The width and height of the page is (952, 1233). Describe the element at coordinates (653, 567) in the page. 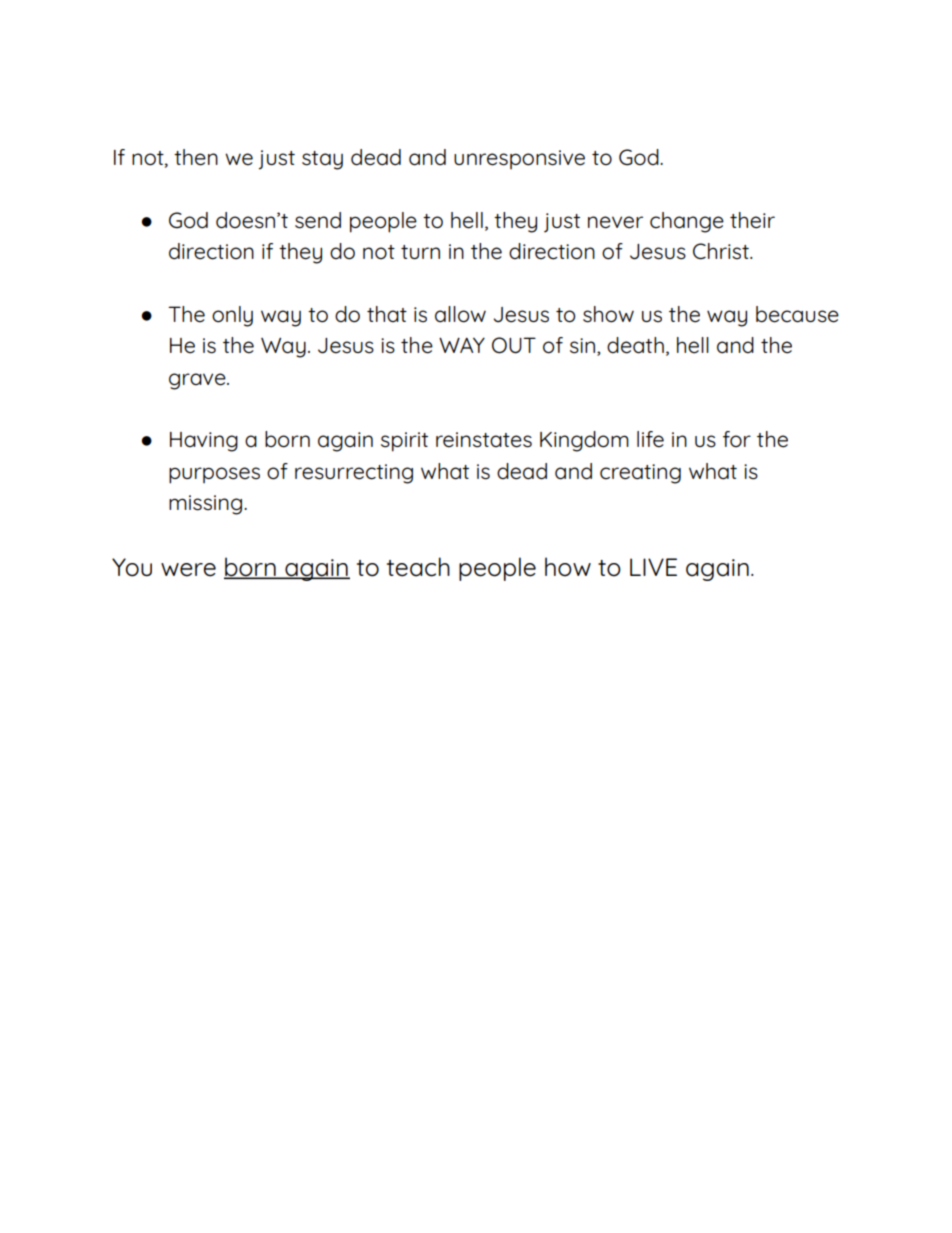

I see `LIVE` at that location.
